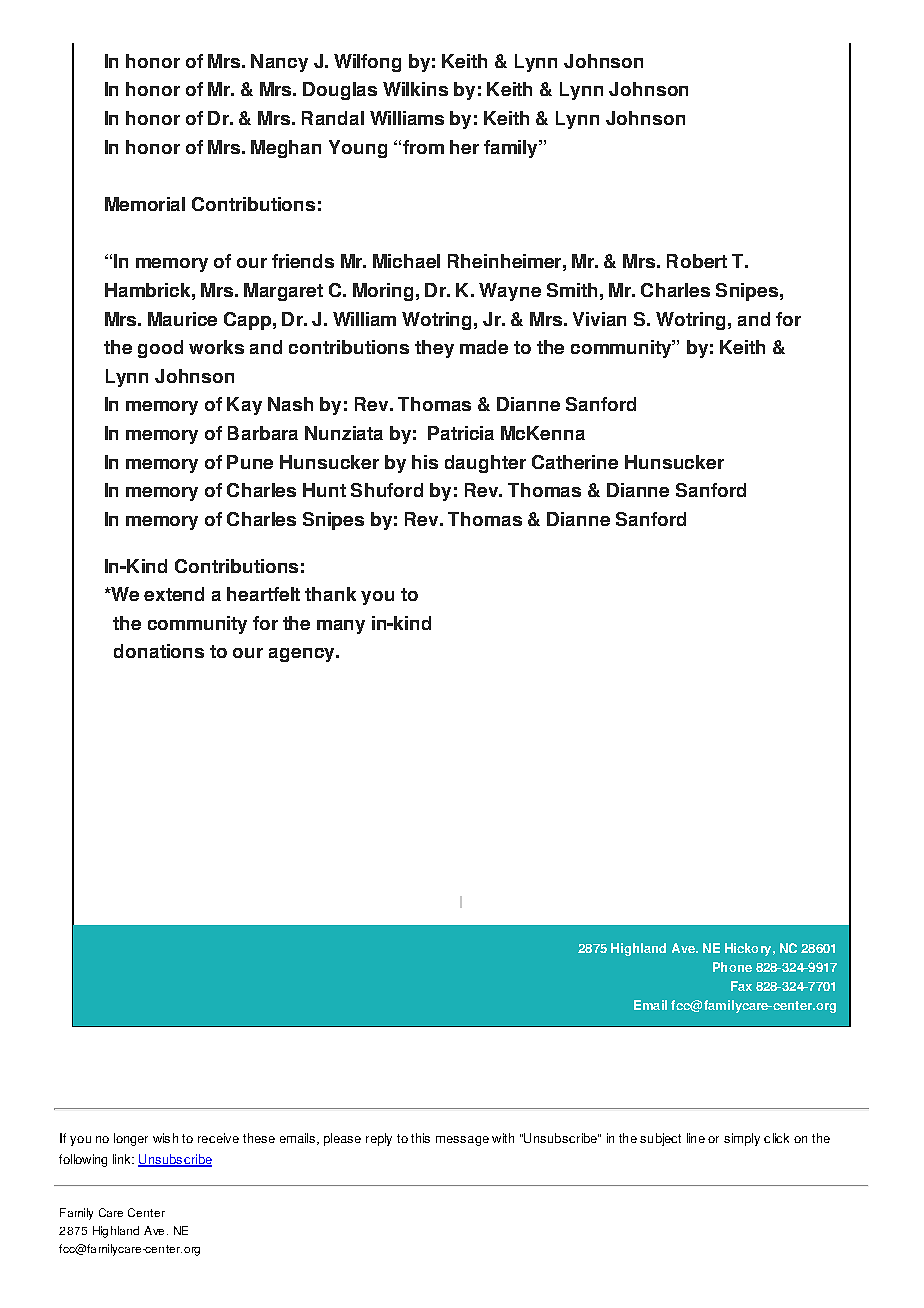 The image size is (924, 1308). Describe the element at coordinates (697, 261) in the screenshot. I see `Robert` at that location.
